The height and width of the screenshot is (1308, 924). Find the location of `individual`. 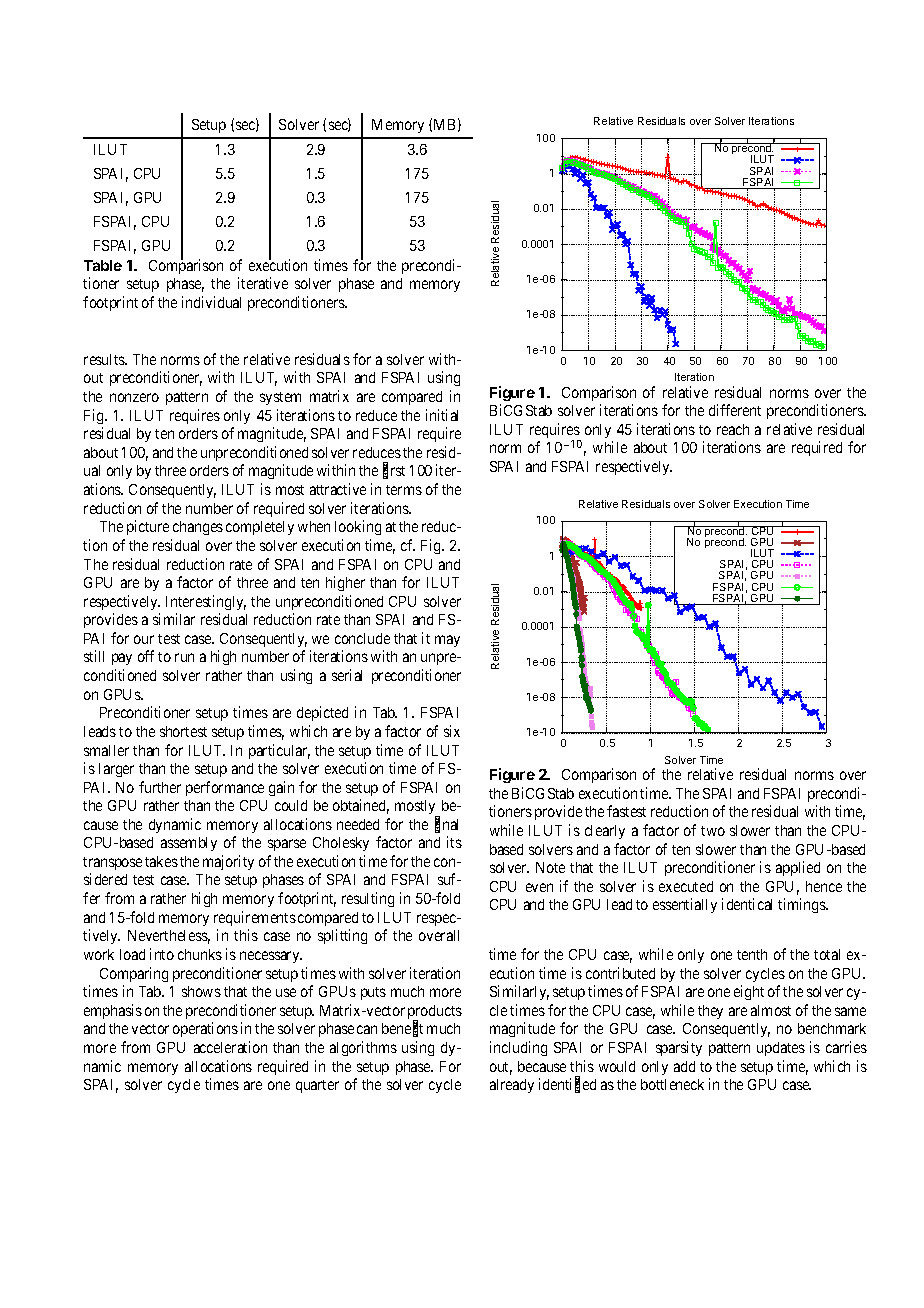

individual is located at coordinates (211, 302).
